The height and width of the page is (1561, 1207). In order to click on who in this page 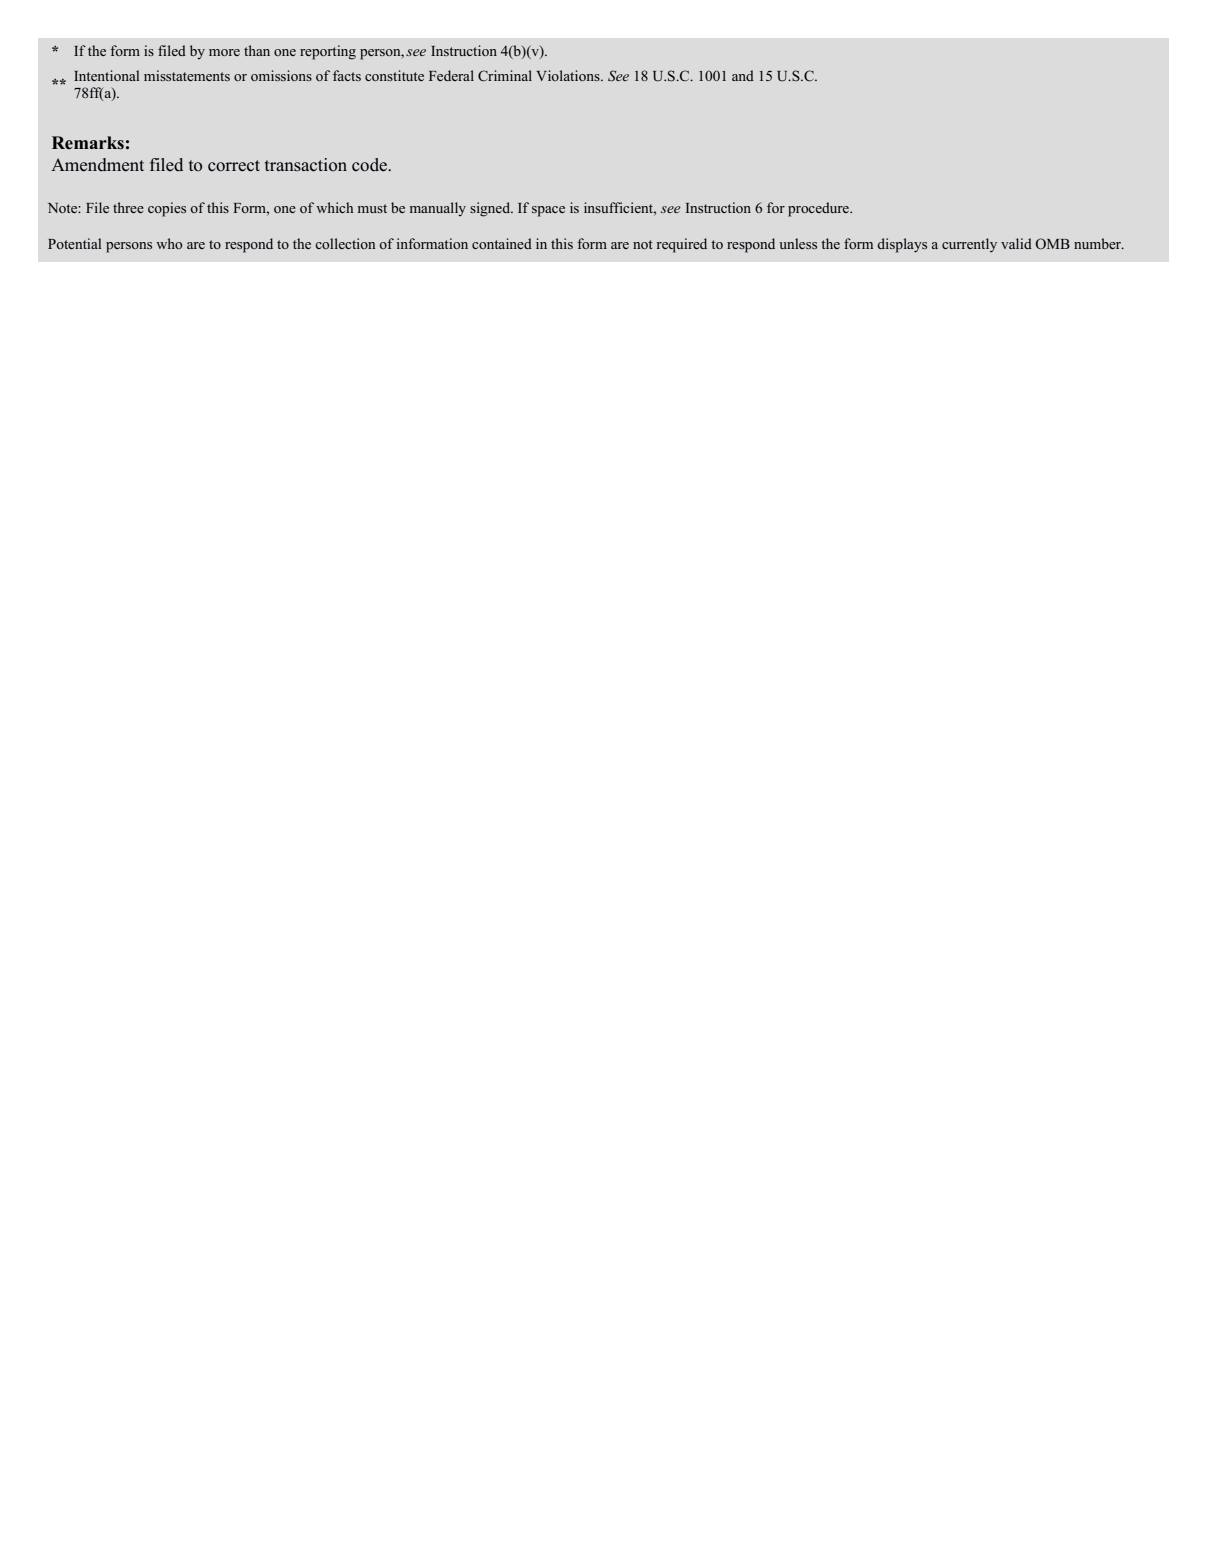, I will do `click(169, 243)`.
